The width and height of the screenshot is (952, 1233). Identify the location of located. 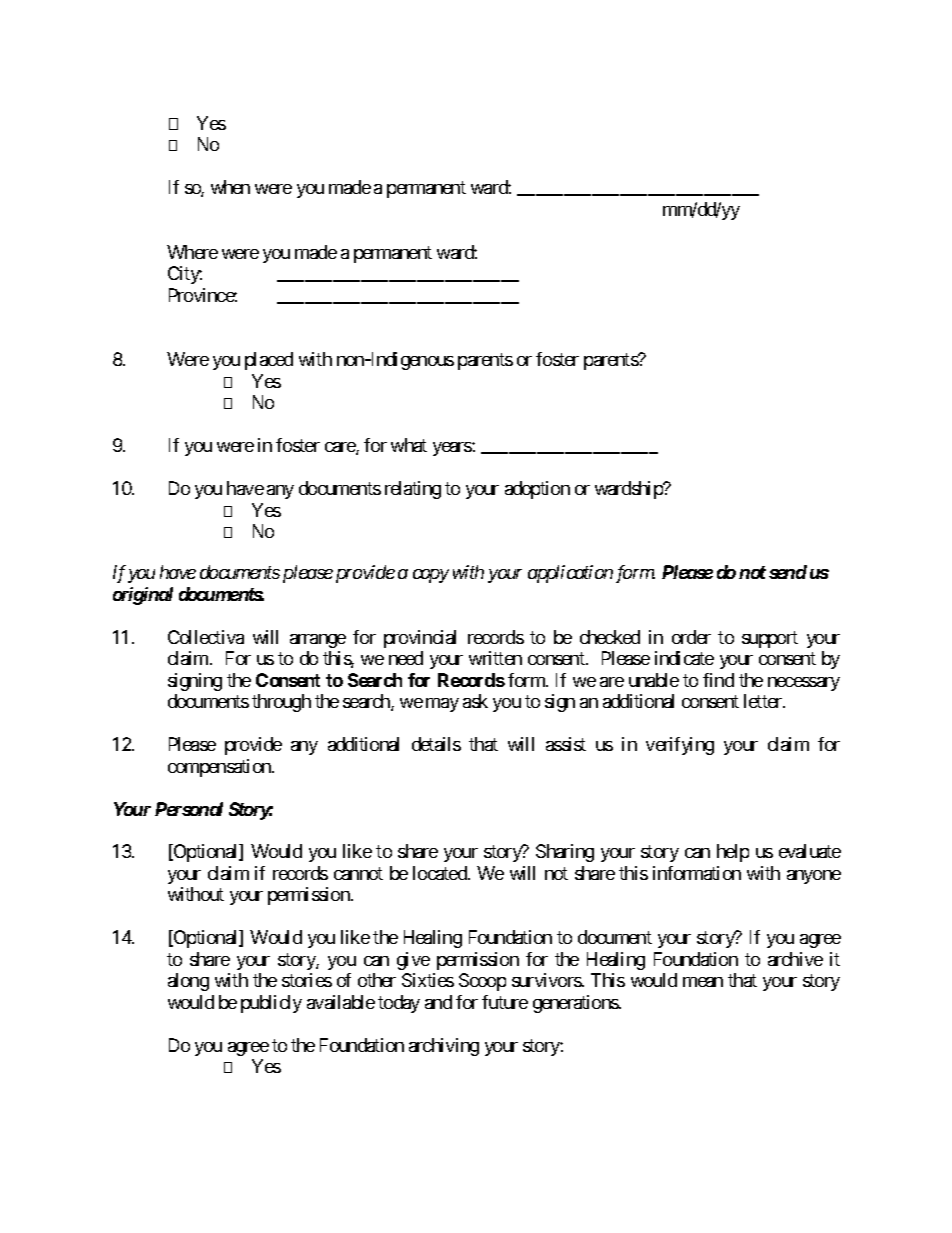
(441, 873).
